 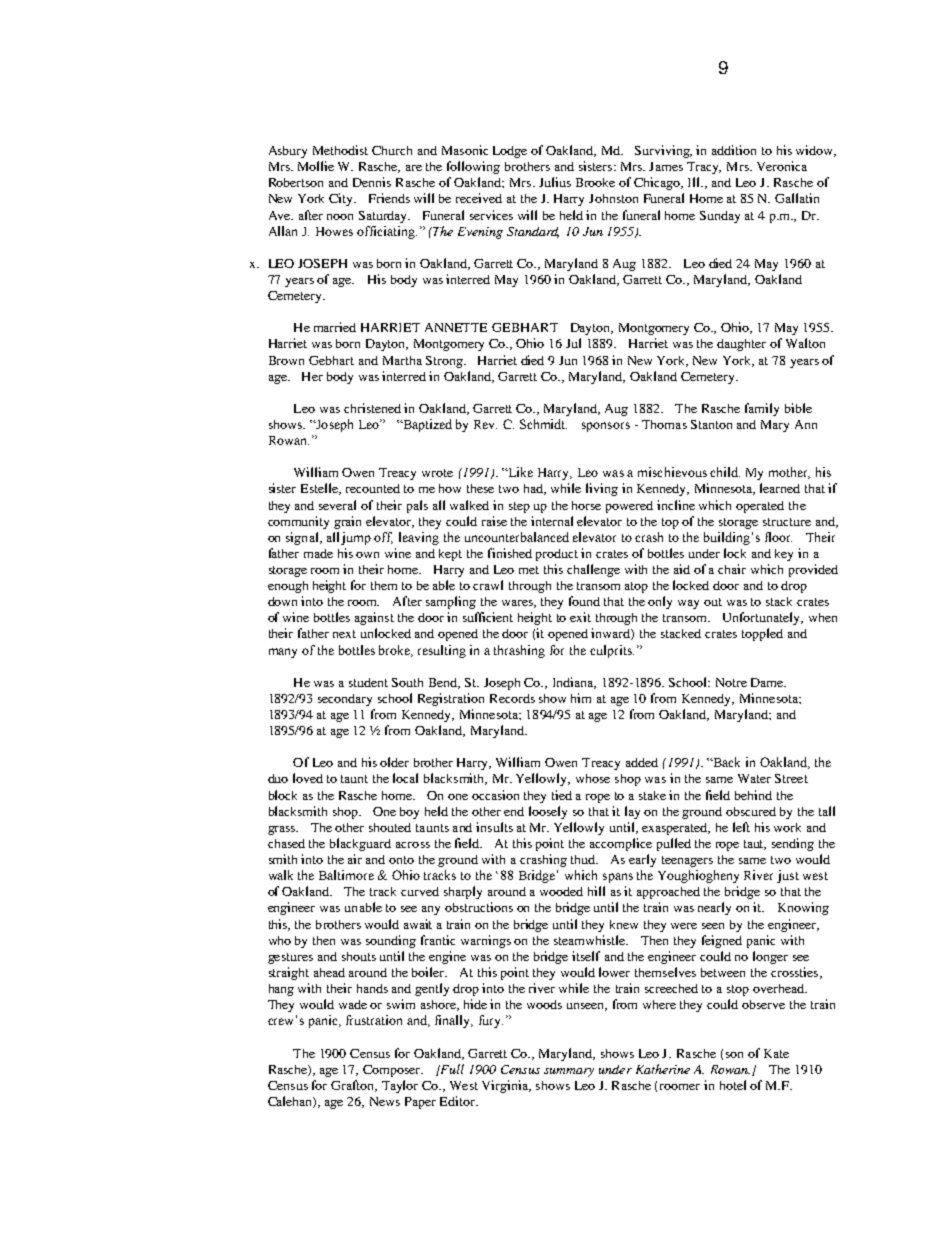 I want to click on had, so click(x=535, y=489).
